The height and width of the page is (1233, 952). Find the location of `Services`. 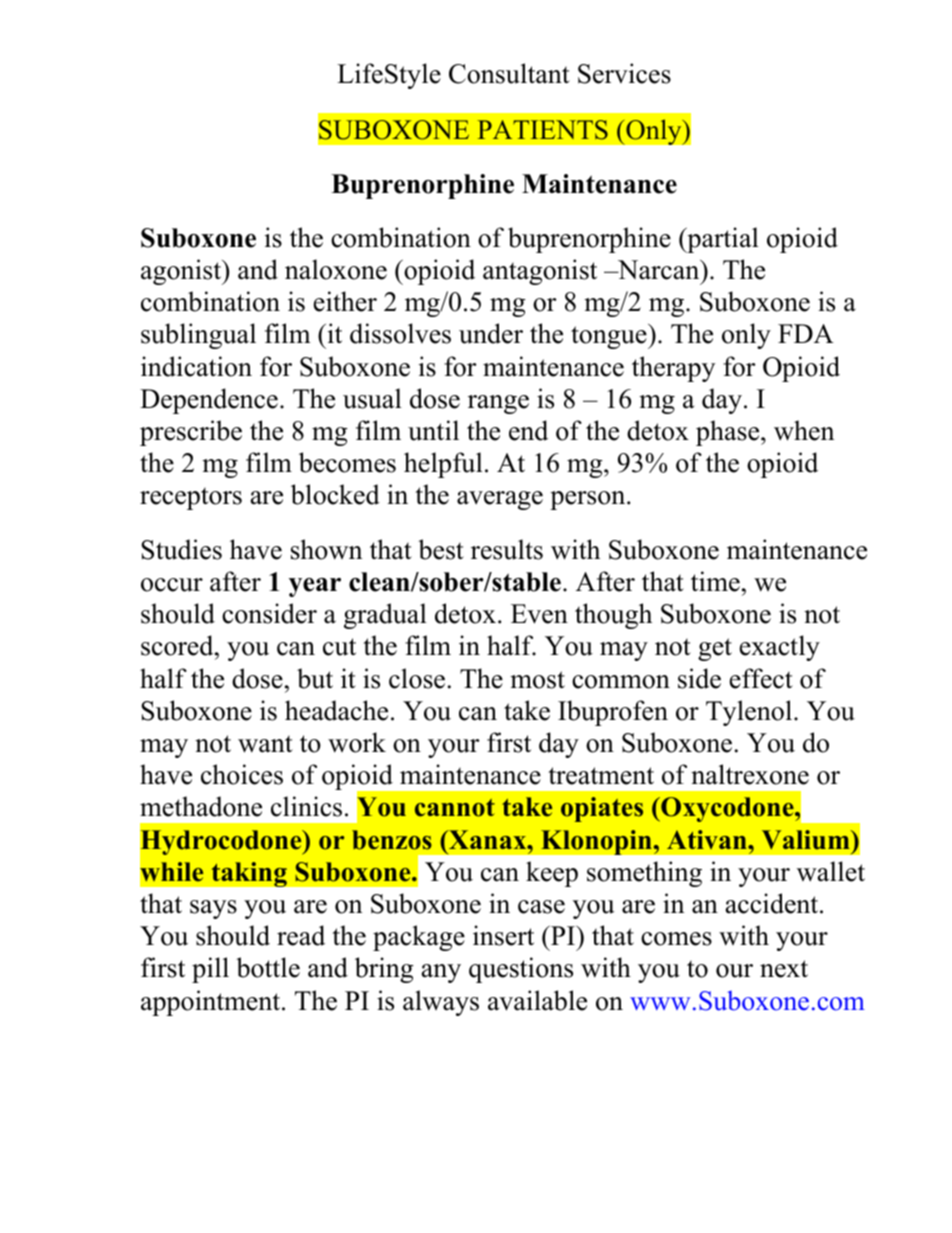

Services is located at coordinates (624, 73).
